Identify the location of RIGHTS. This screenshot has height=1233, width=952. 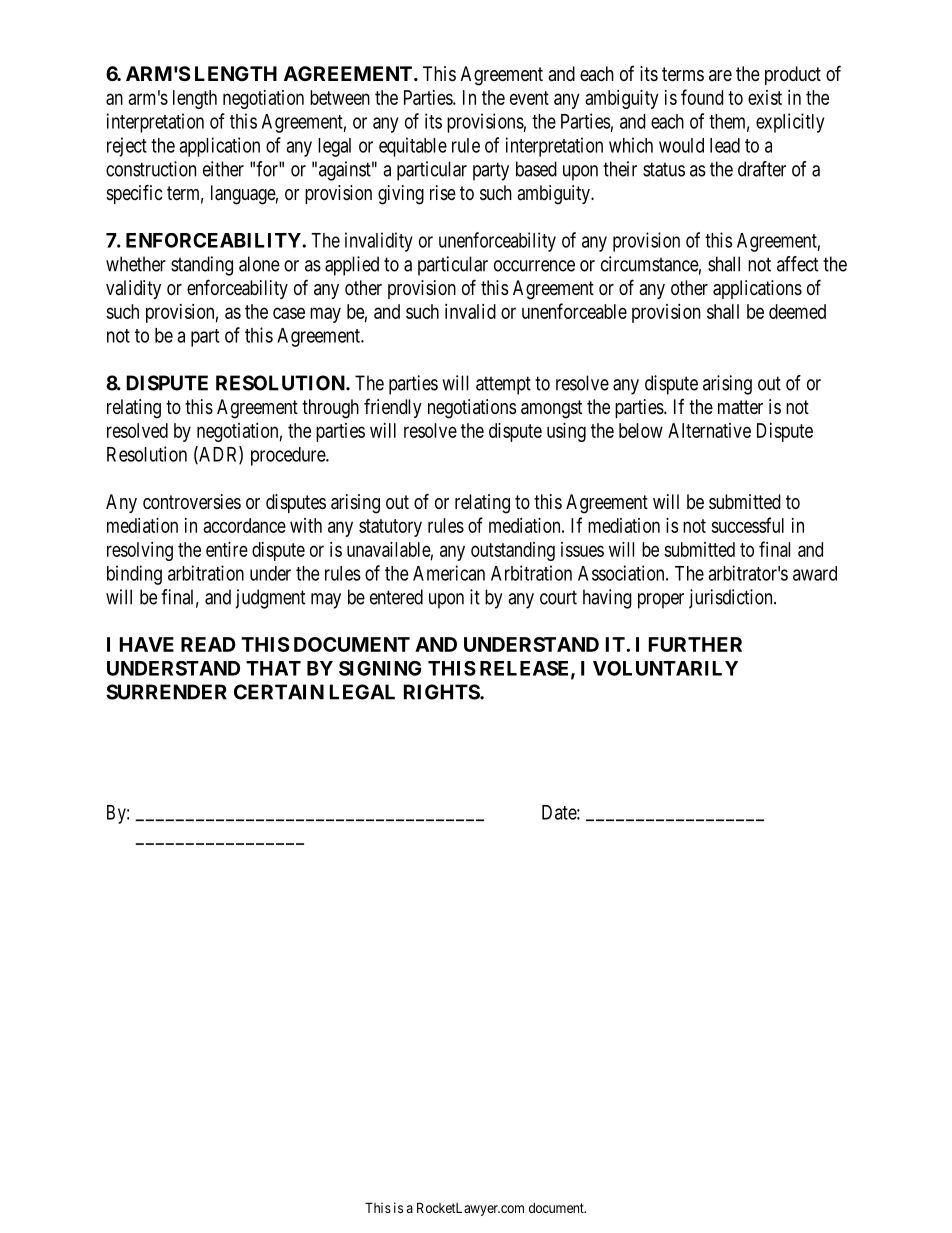
(442, 692).
